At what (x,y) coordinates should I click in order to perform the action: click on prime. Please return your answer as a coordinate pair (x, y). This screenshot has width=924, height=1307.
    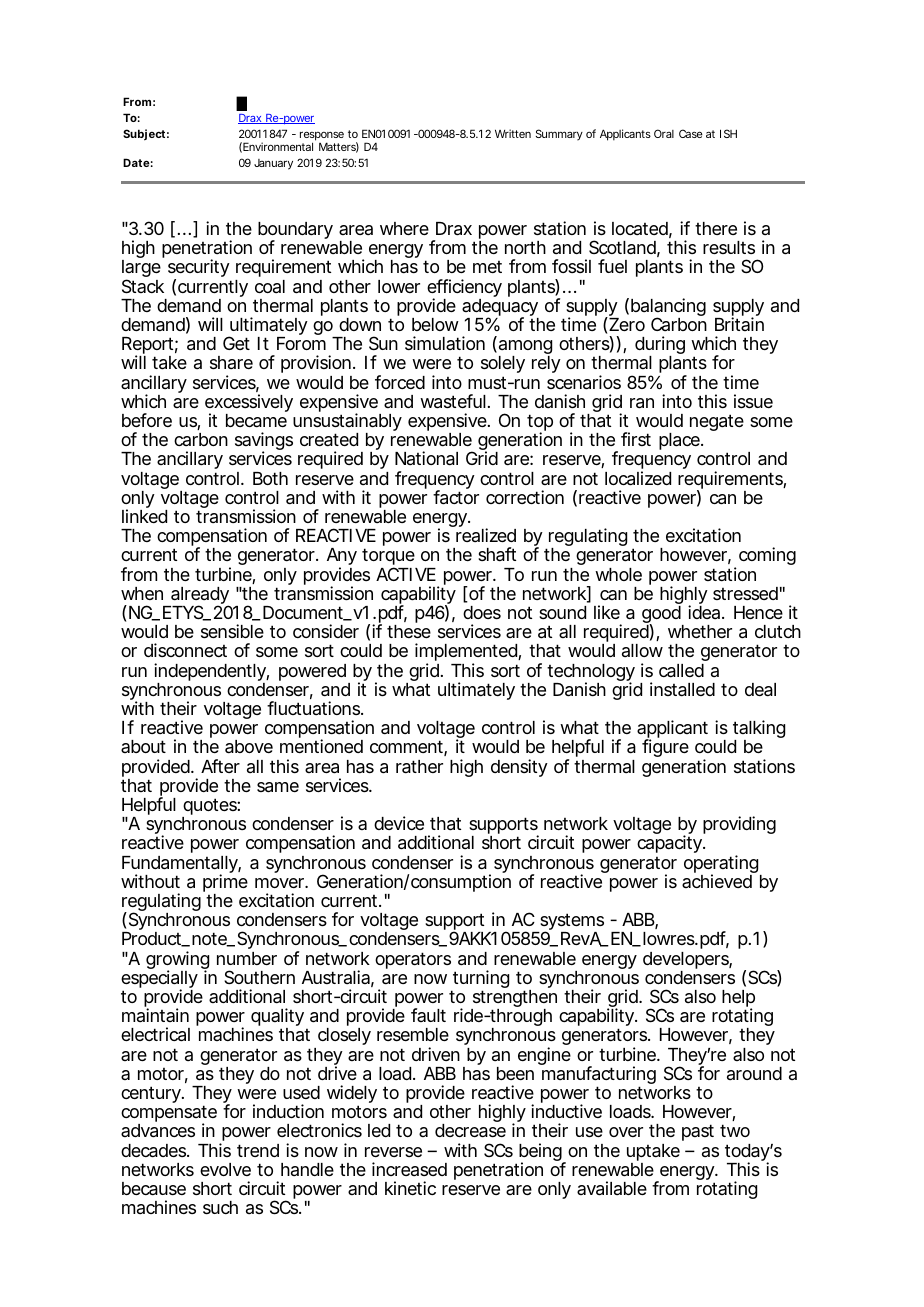
    Looking at the image, I should click on (225, 884).
